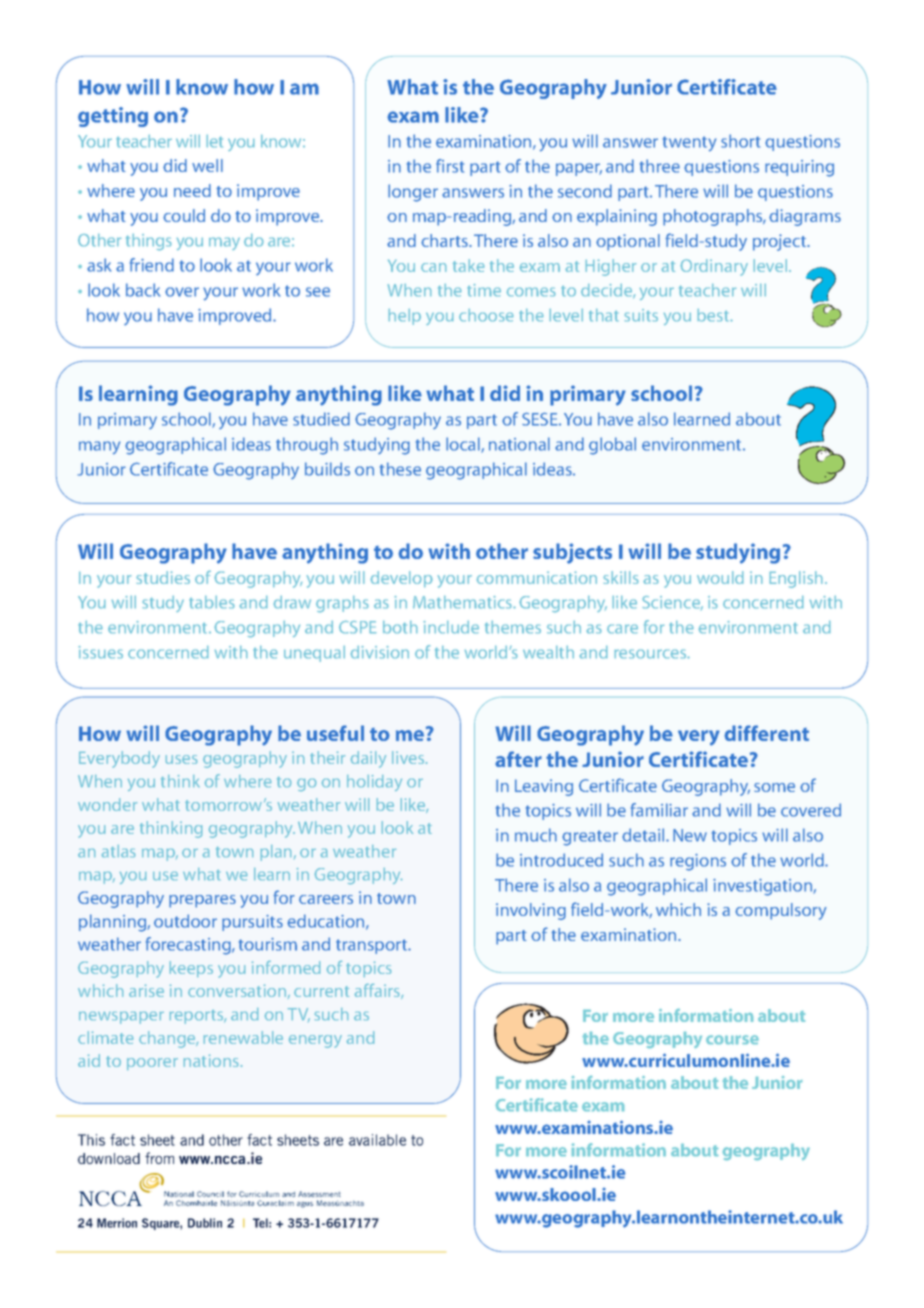 Image resolution: width=924 pixels, height=1308 pixels. What do you see at coordinates (698, 862) in the image?
I see `regions` at bounding box center [698, 862].
